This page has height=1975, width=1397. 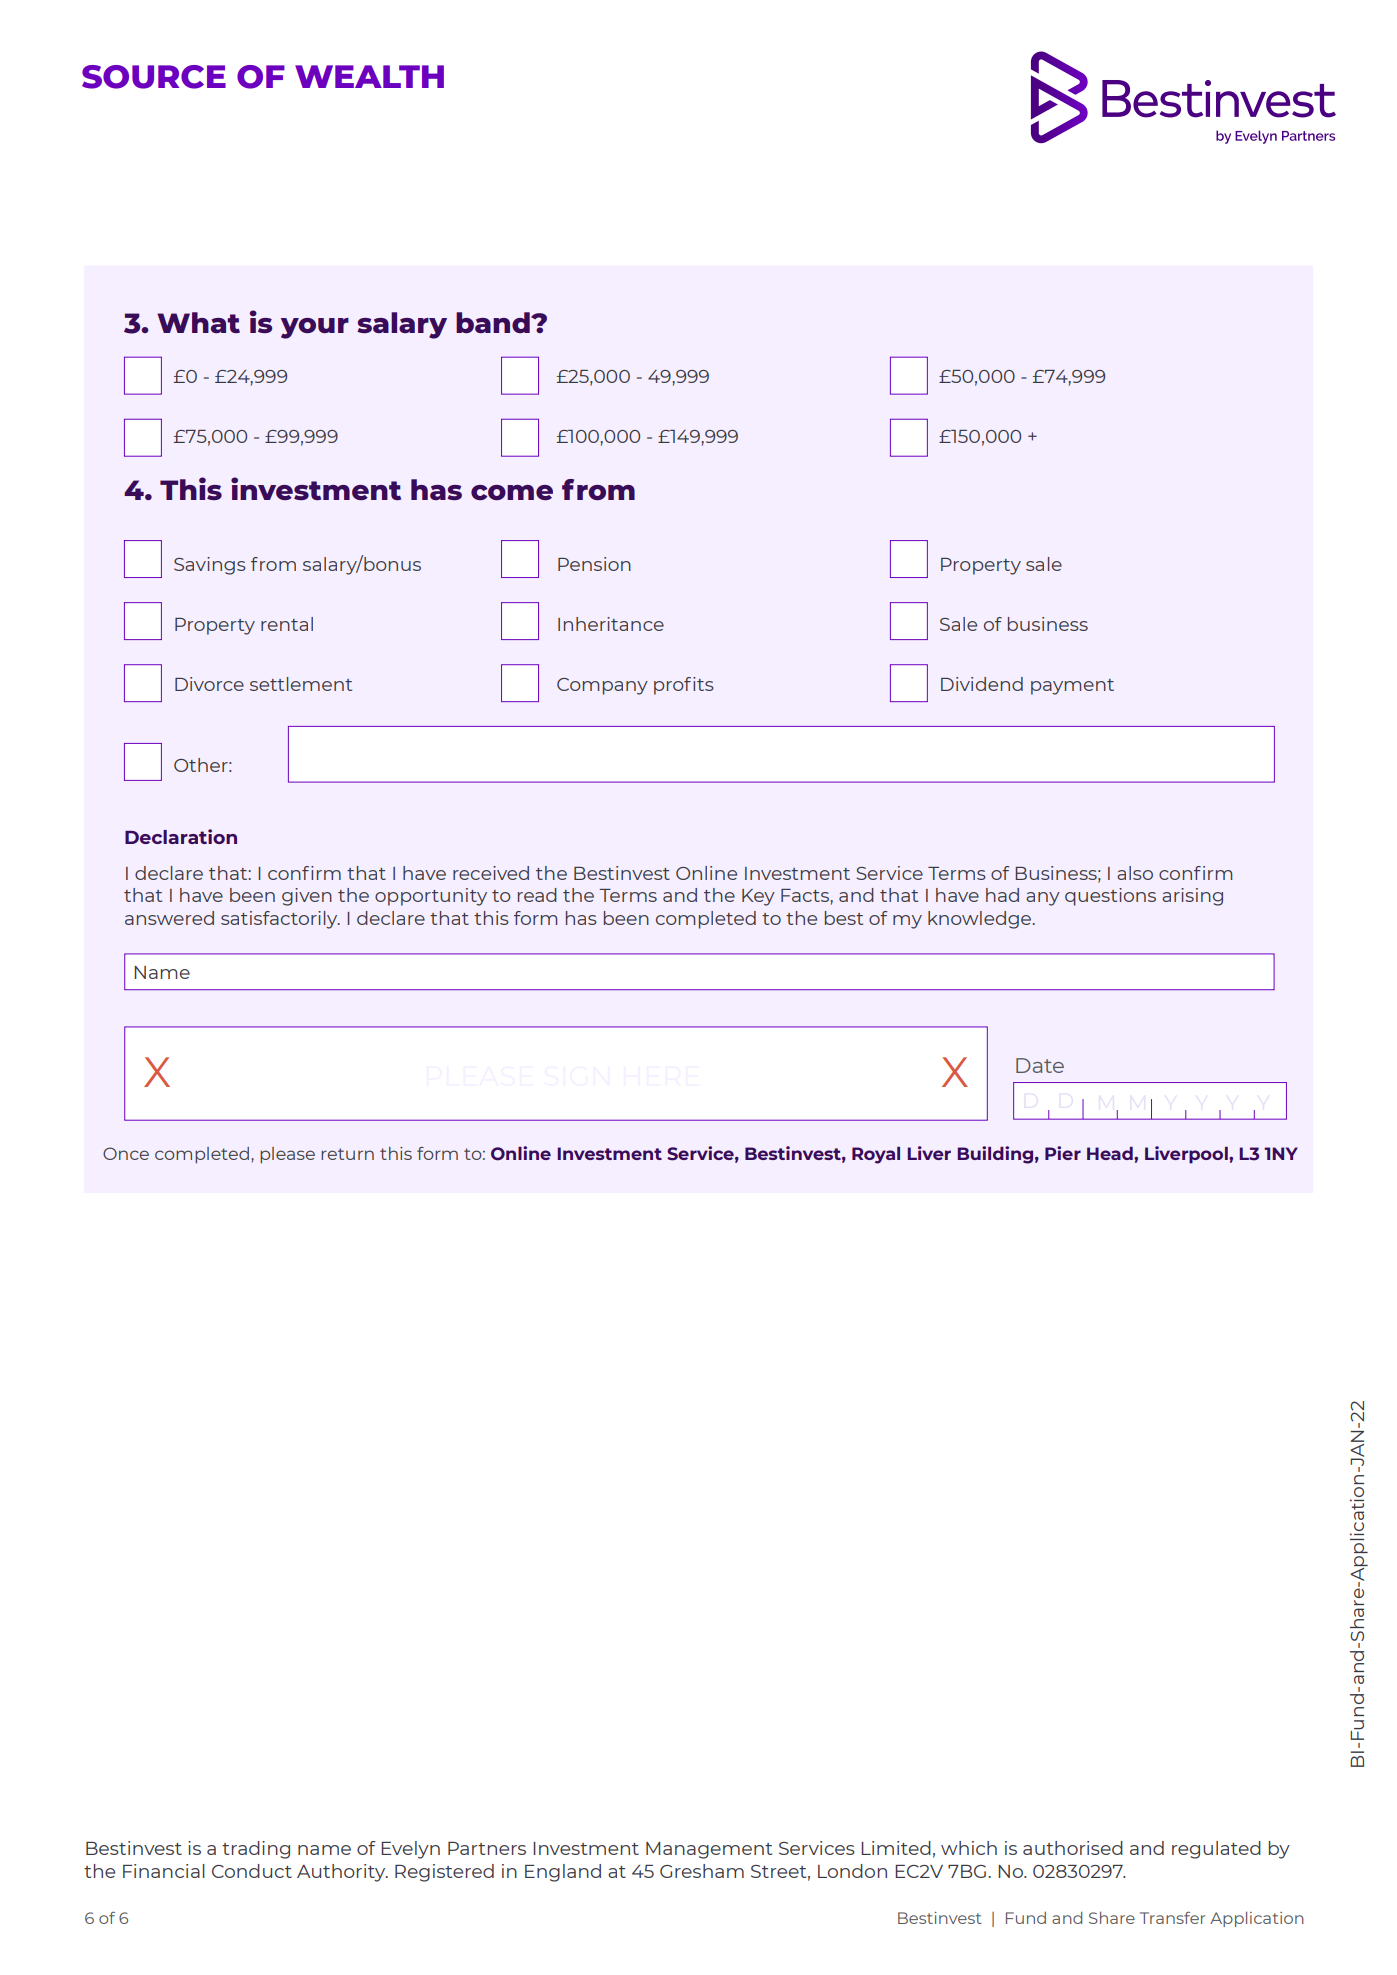 I want to click on Date, so click(x=1040, y=1065).
